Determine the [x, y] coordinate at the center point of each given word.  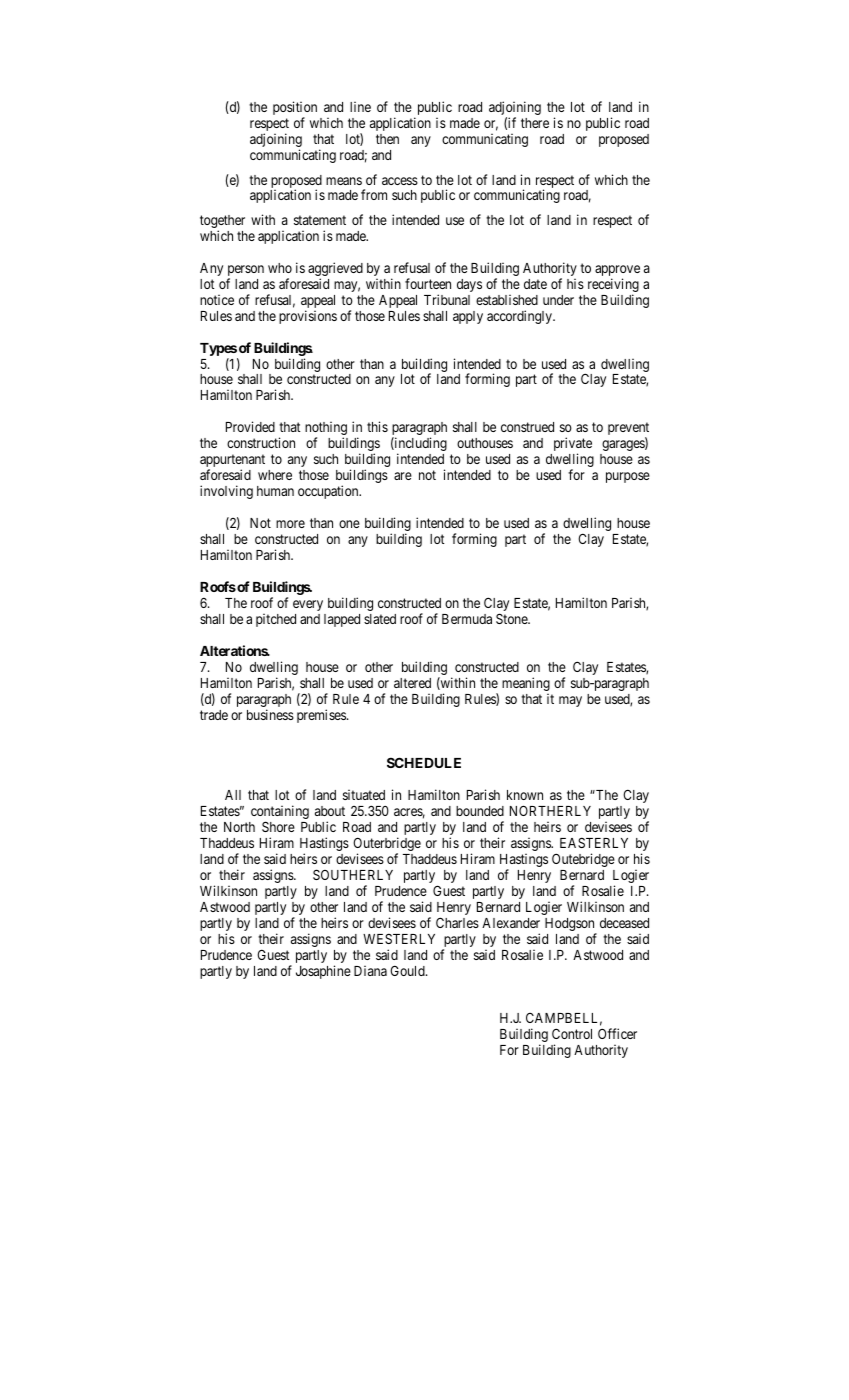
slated [380, 619]
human [275, 491]
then [387, 139]
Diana [370, 971]
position [295, 109]
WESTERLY [399, 938]
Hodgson [571, 926]
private [573, 445]
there [535, 123]
